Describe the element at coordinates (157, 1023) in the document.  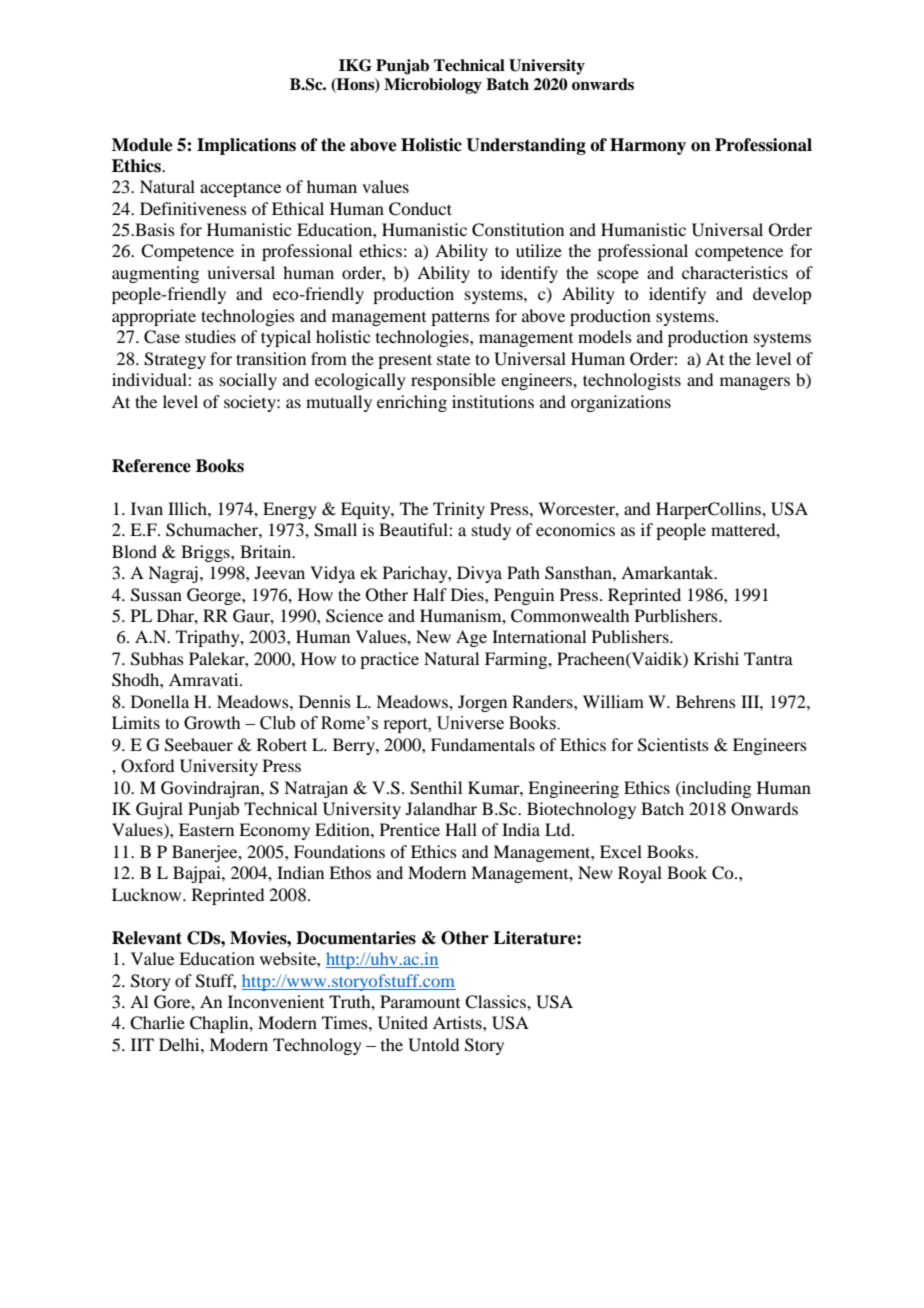
I see `Charlie` at that location.
